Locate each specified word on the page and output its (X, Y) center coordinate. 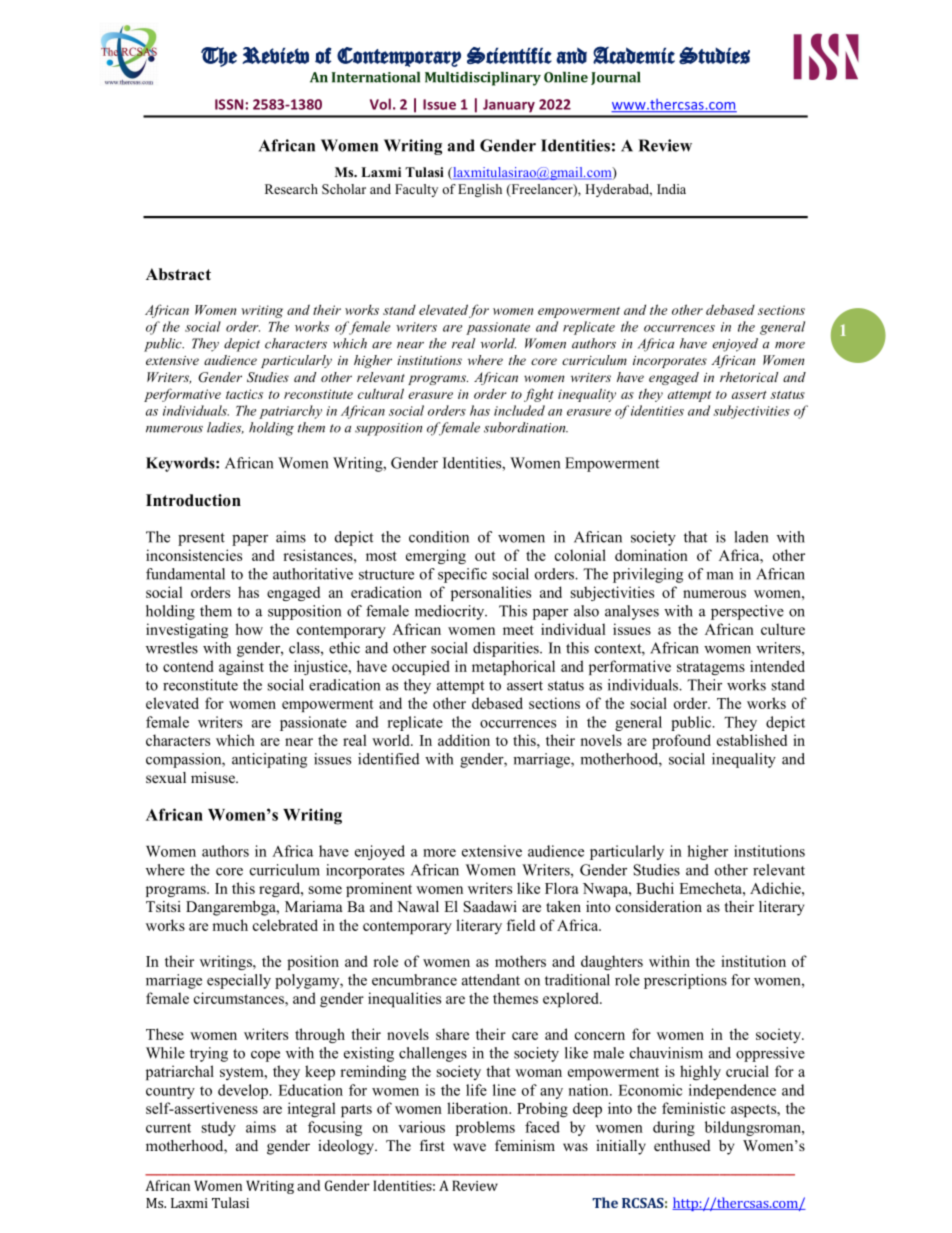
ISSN (229, 104)
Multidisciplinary (483, 78)
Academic (634, 55)
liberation (479, 1108)
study (219, 1128)
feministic (694, 1108)
